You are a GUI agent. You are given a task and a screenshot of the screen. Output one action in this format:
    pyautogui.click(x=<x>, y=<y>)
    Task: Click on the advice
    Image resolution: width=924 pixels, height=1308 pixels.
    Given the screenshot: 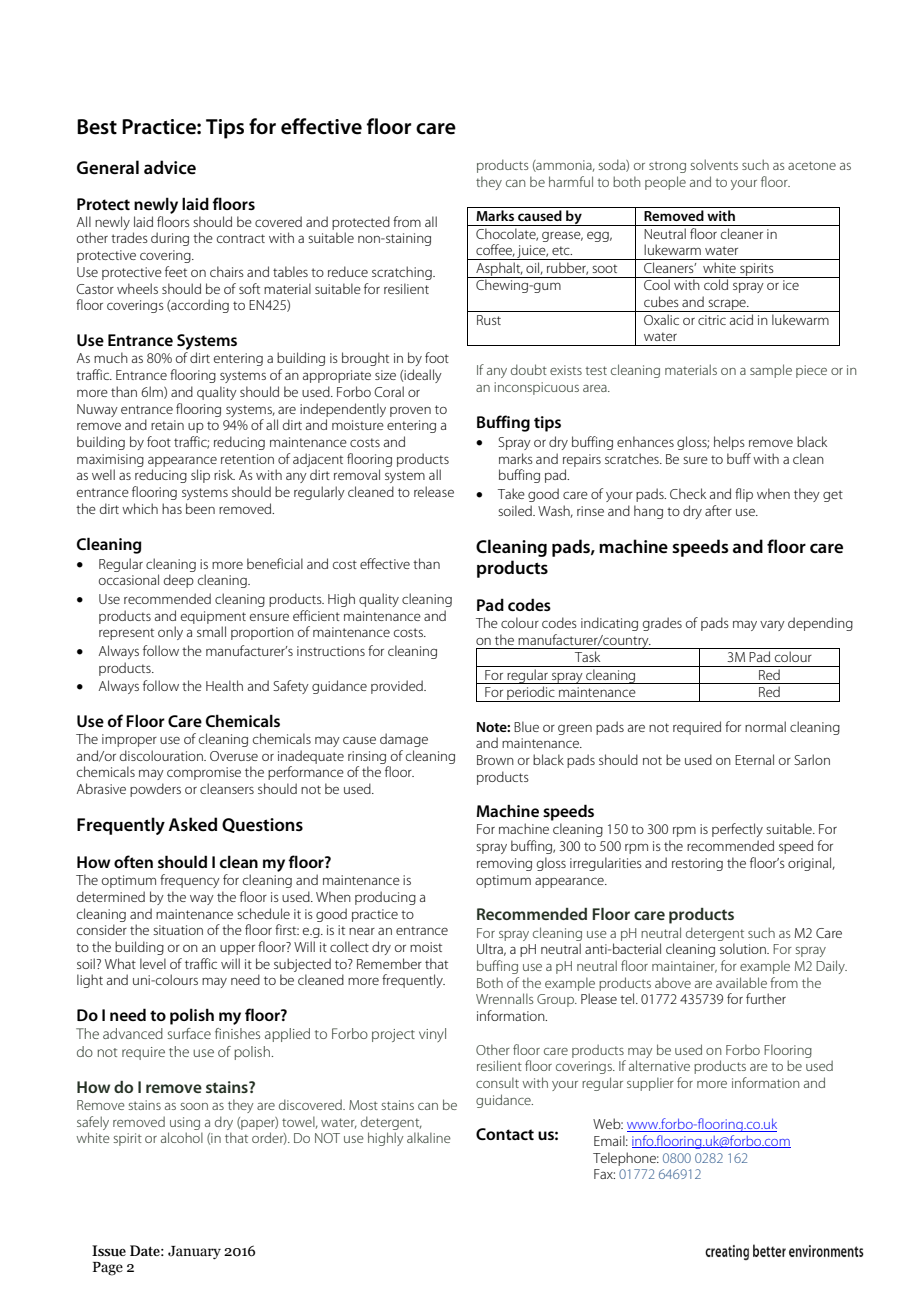 What is the action you would take?
    pyautogui.click(x=170, y=167)
